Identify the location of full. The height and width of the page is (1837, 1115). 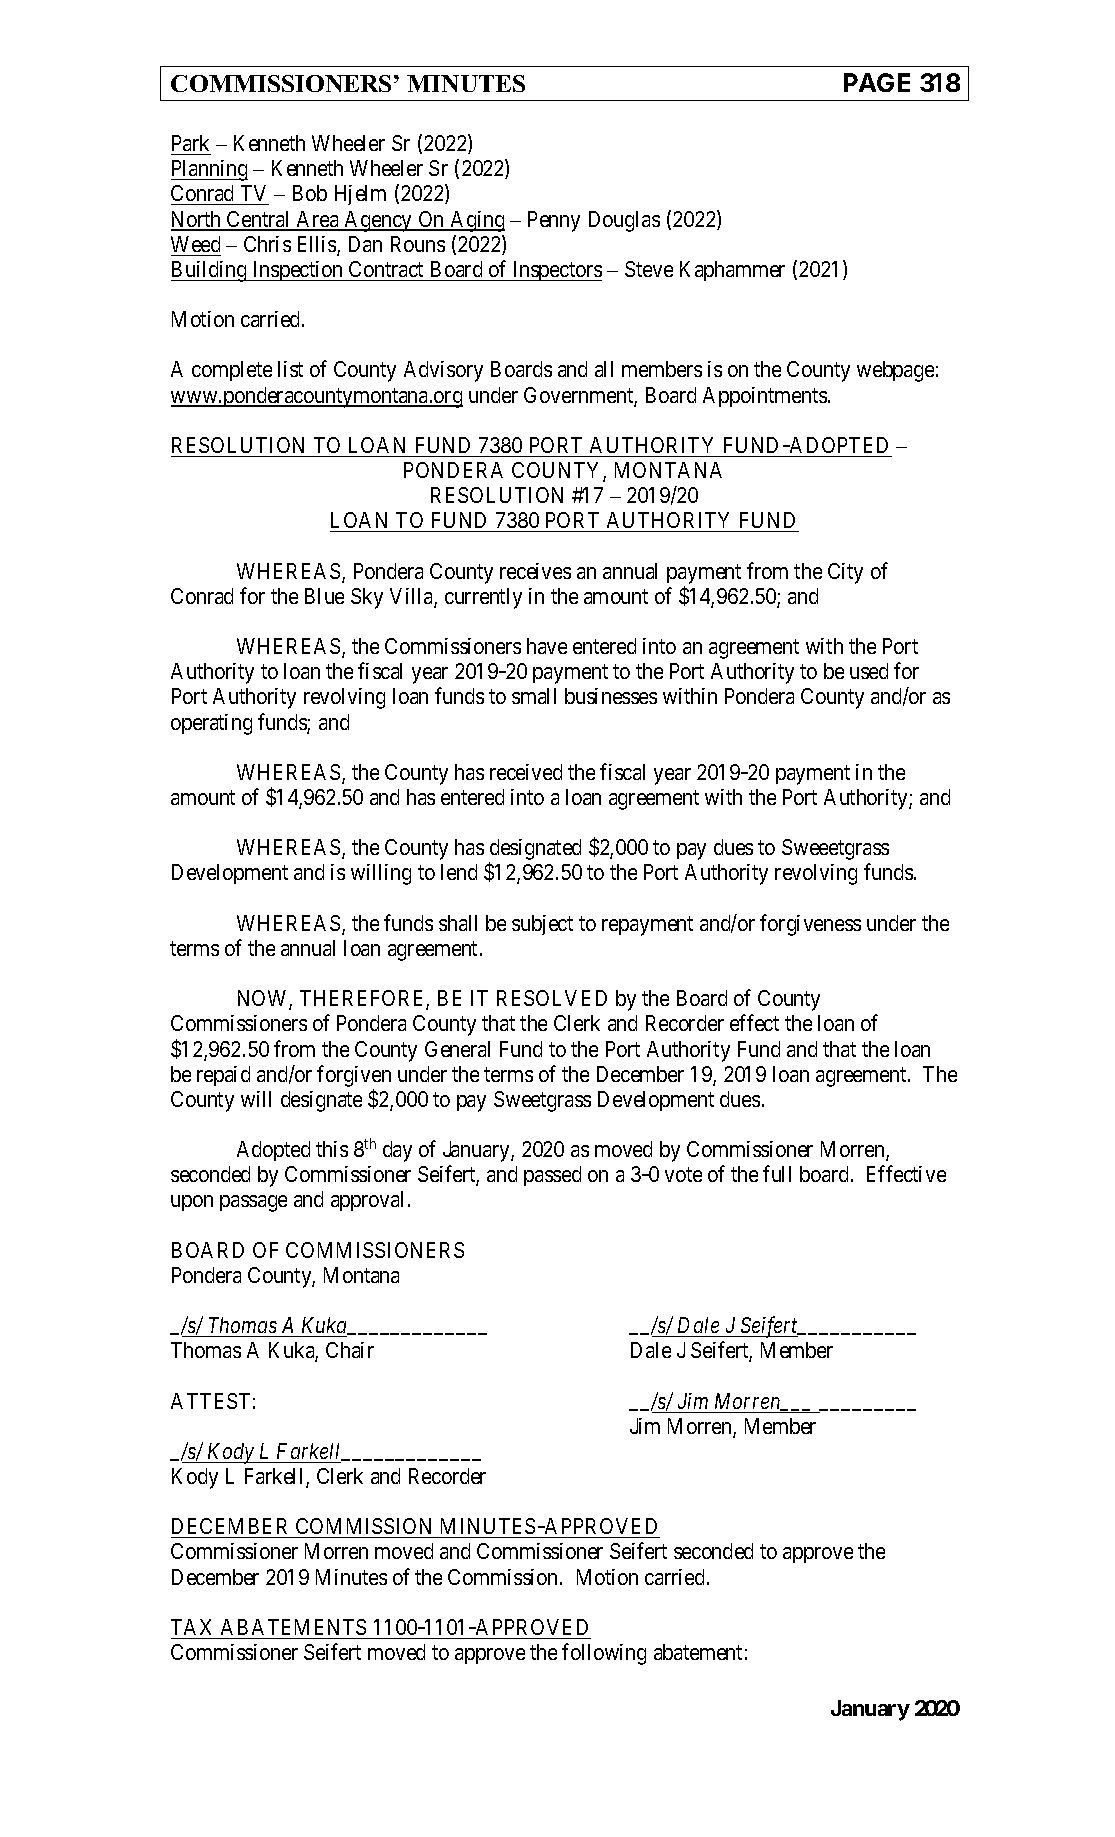
(777, 1173).
